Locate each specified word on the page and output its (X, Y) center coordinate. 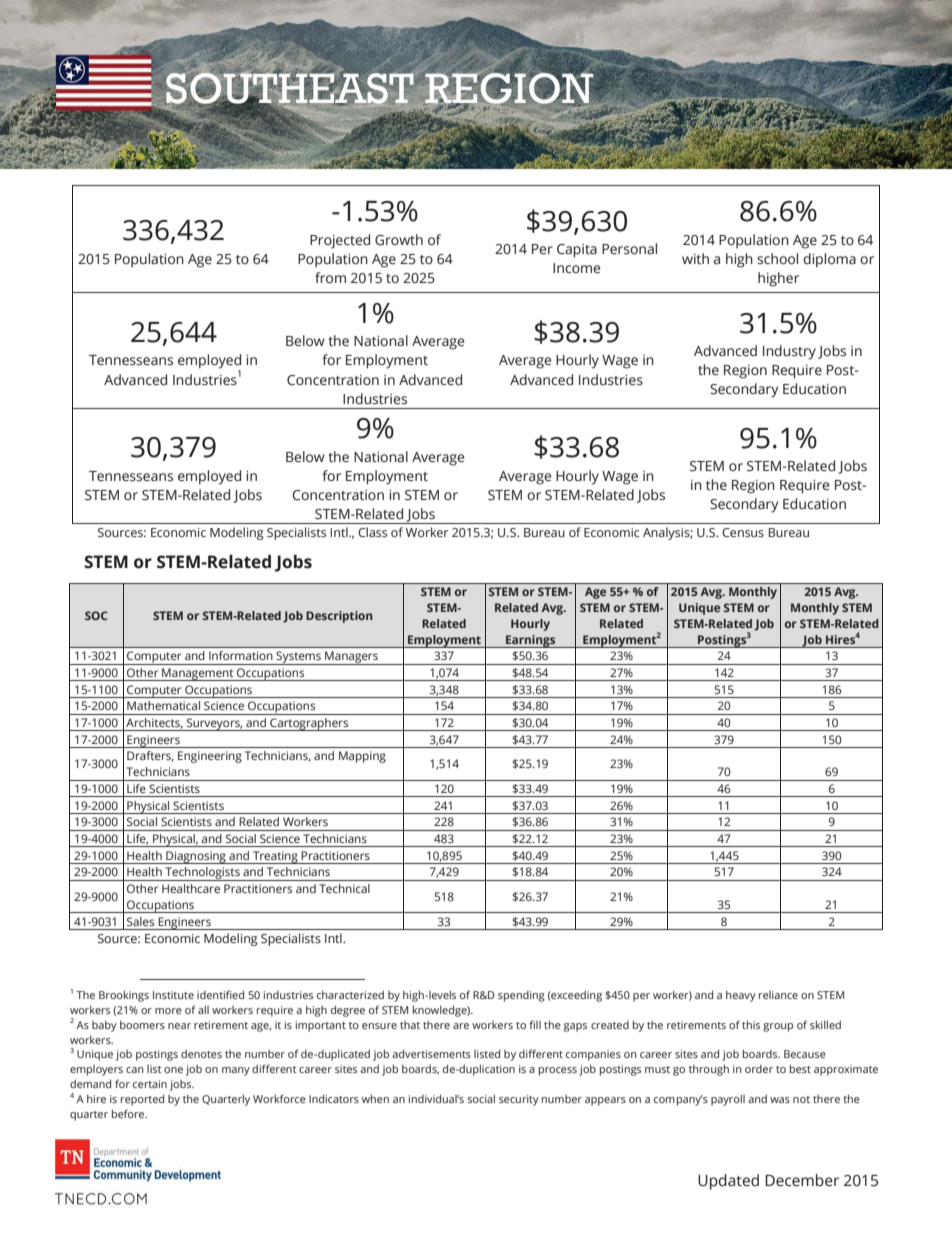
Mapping (362, 757)
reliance (778, 995)
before (129, 1113)
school (777, 258)
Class (372, 532)
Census (743, 532)
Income (577, 268)
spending (521, 996)
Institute (173, 995)
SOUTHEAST (290, 88)
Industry (789, 352)
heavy (741, 996)
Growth (399, 240)
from (330, 277)
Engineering (210, 757)
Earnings (531, 641)
